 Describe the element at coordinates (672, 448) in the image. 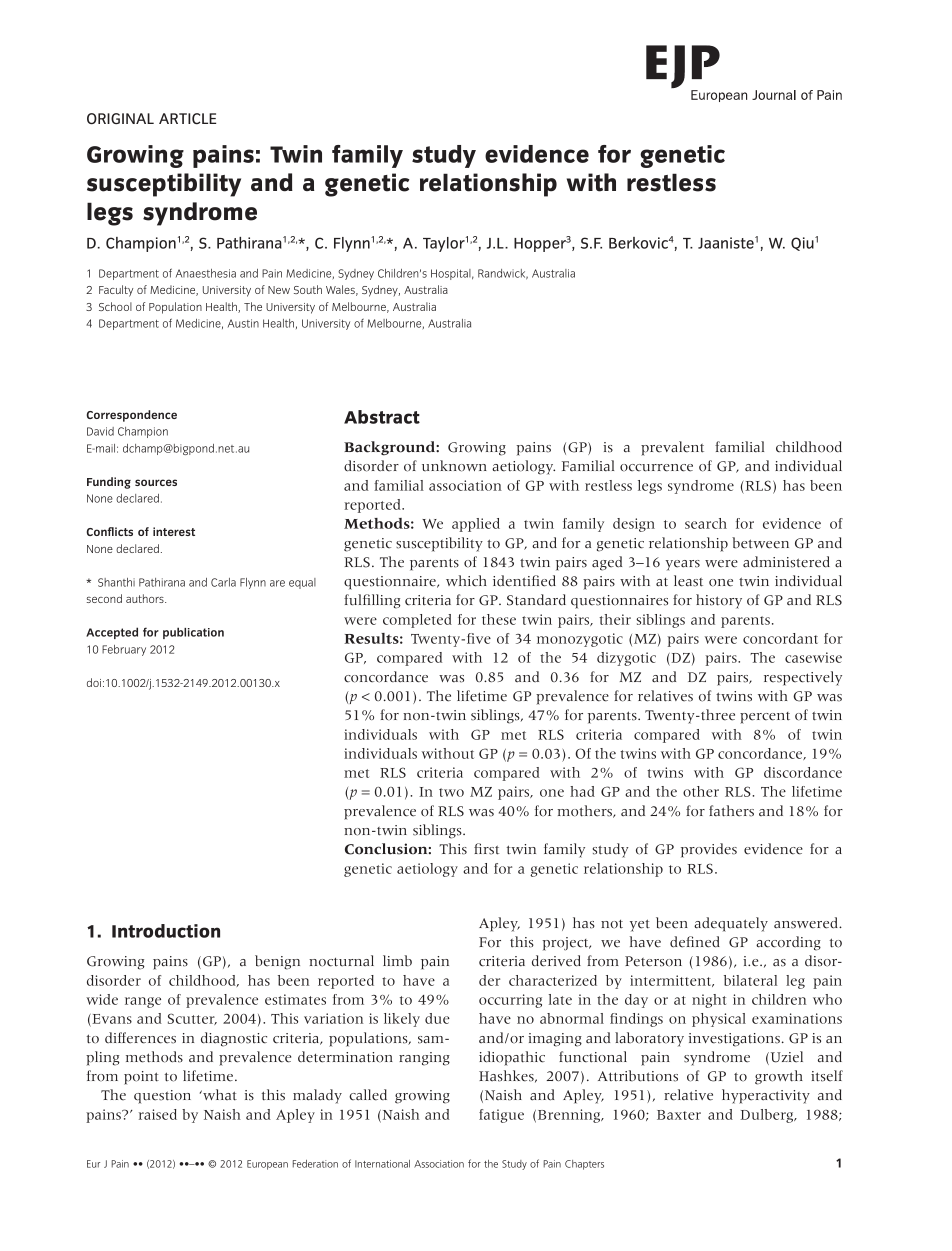

I see `prevalent` at that location.
